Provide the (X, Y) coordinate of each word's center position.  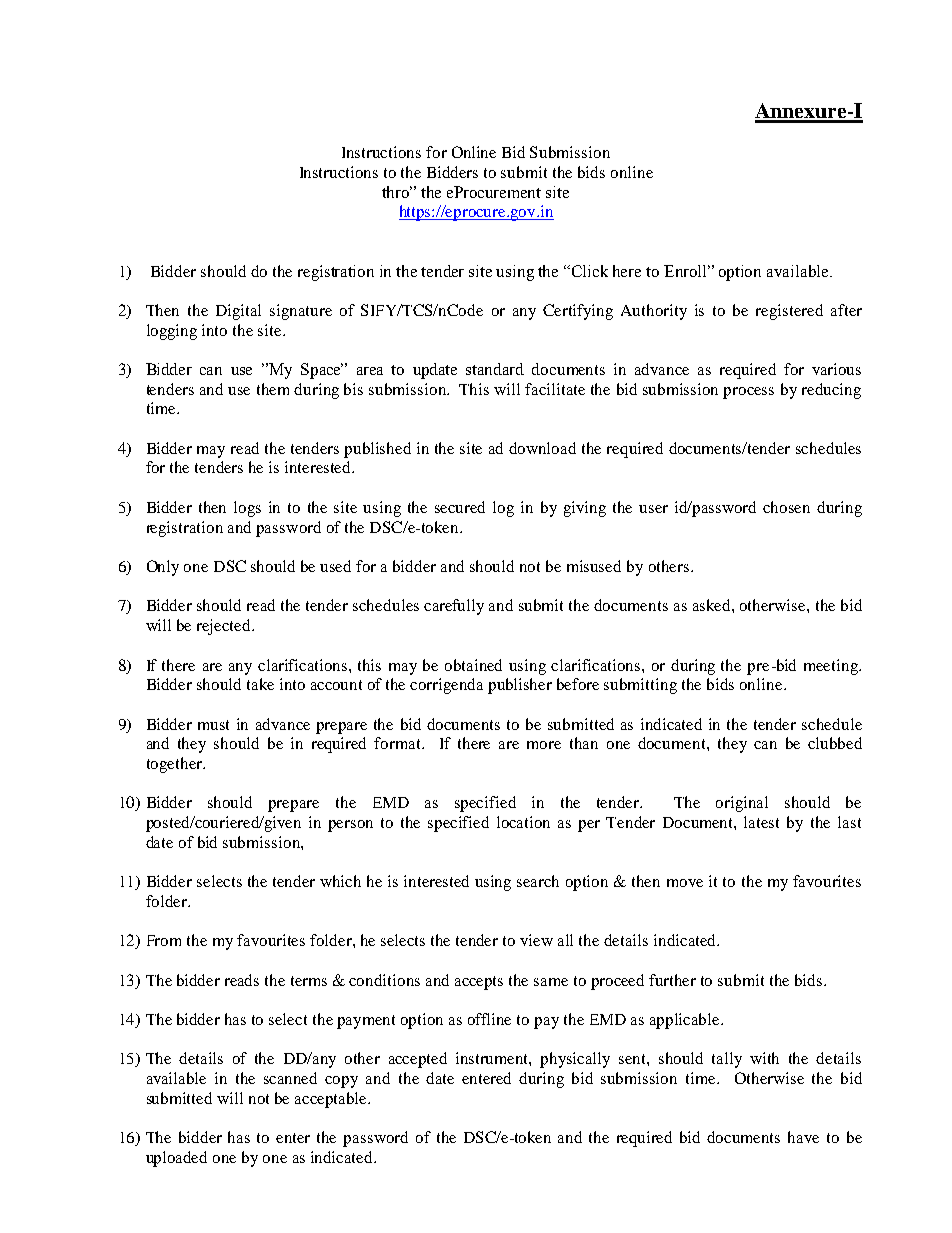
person (350, 826)
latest (761, 822)
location (523, 822)
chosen (786, 507)
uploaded (176, 1159)
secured (460, 507)
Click (590, 271)
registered (789, 312)
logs (247, 509)
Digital (238, 312)
